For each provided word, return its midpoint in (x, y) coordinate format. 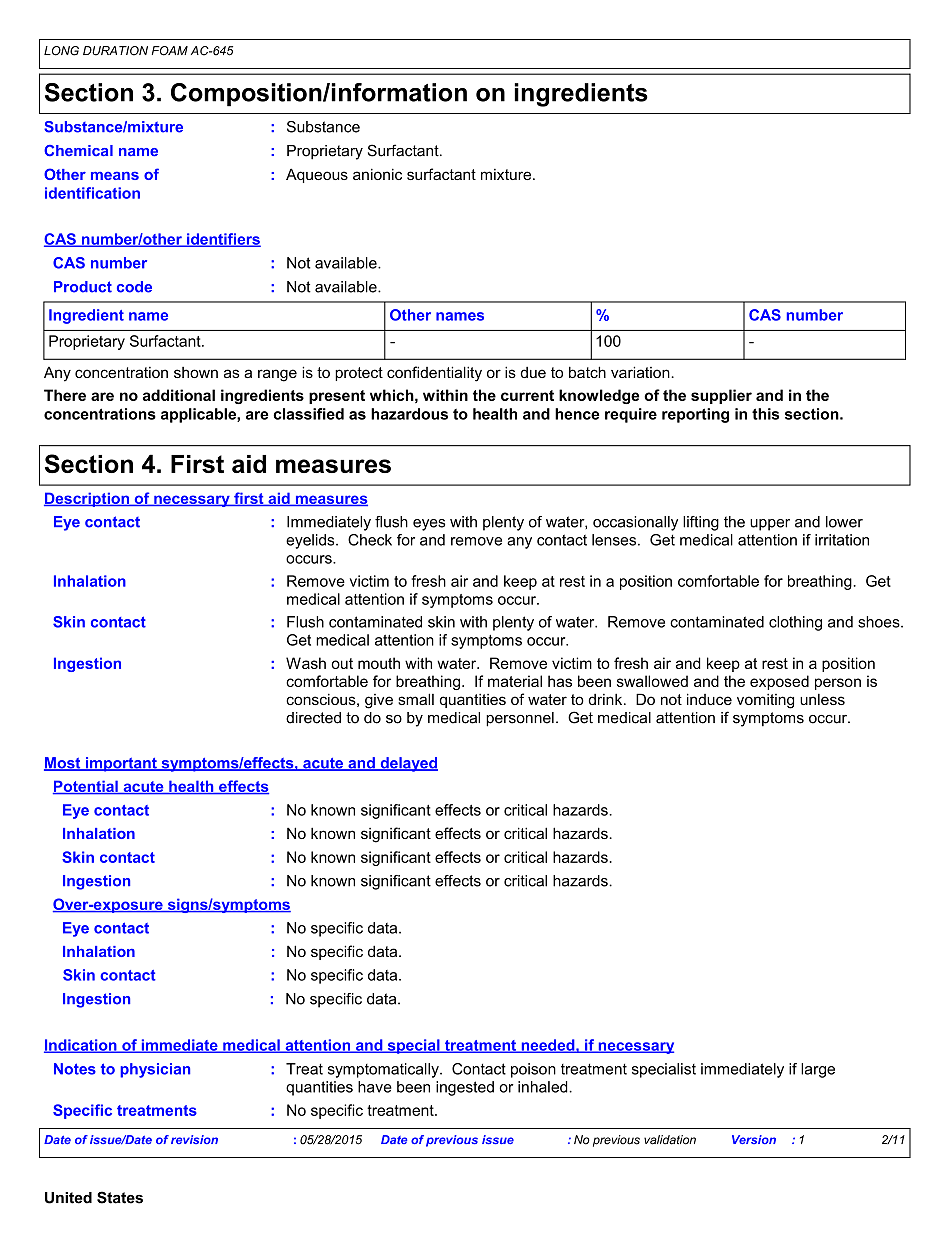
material (515, 681)
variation (641, 372)
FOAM (170, 51)
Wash (306, 663)
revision (194, 1139)
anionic (377, 174)
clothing (795, 623)
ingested (465, 1088)
